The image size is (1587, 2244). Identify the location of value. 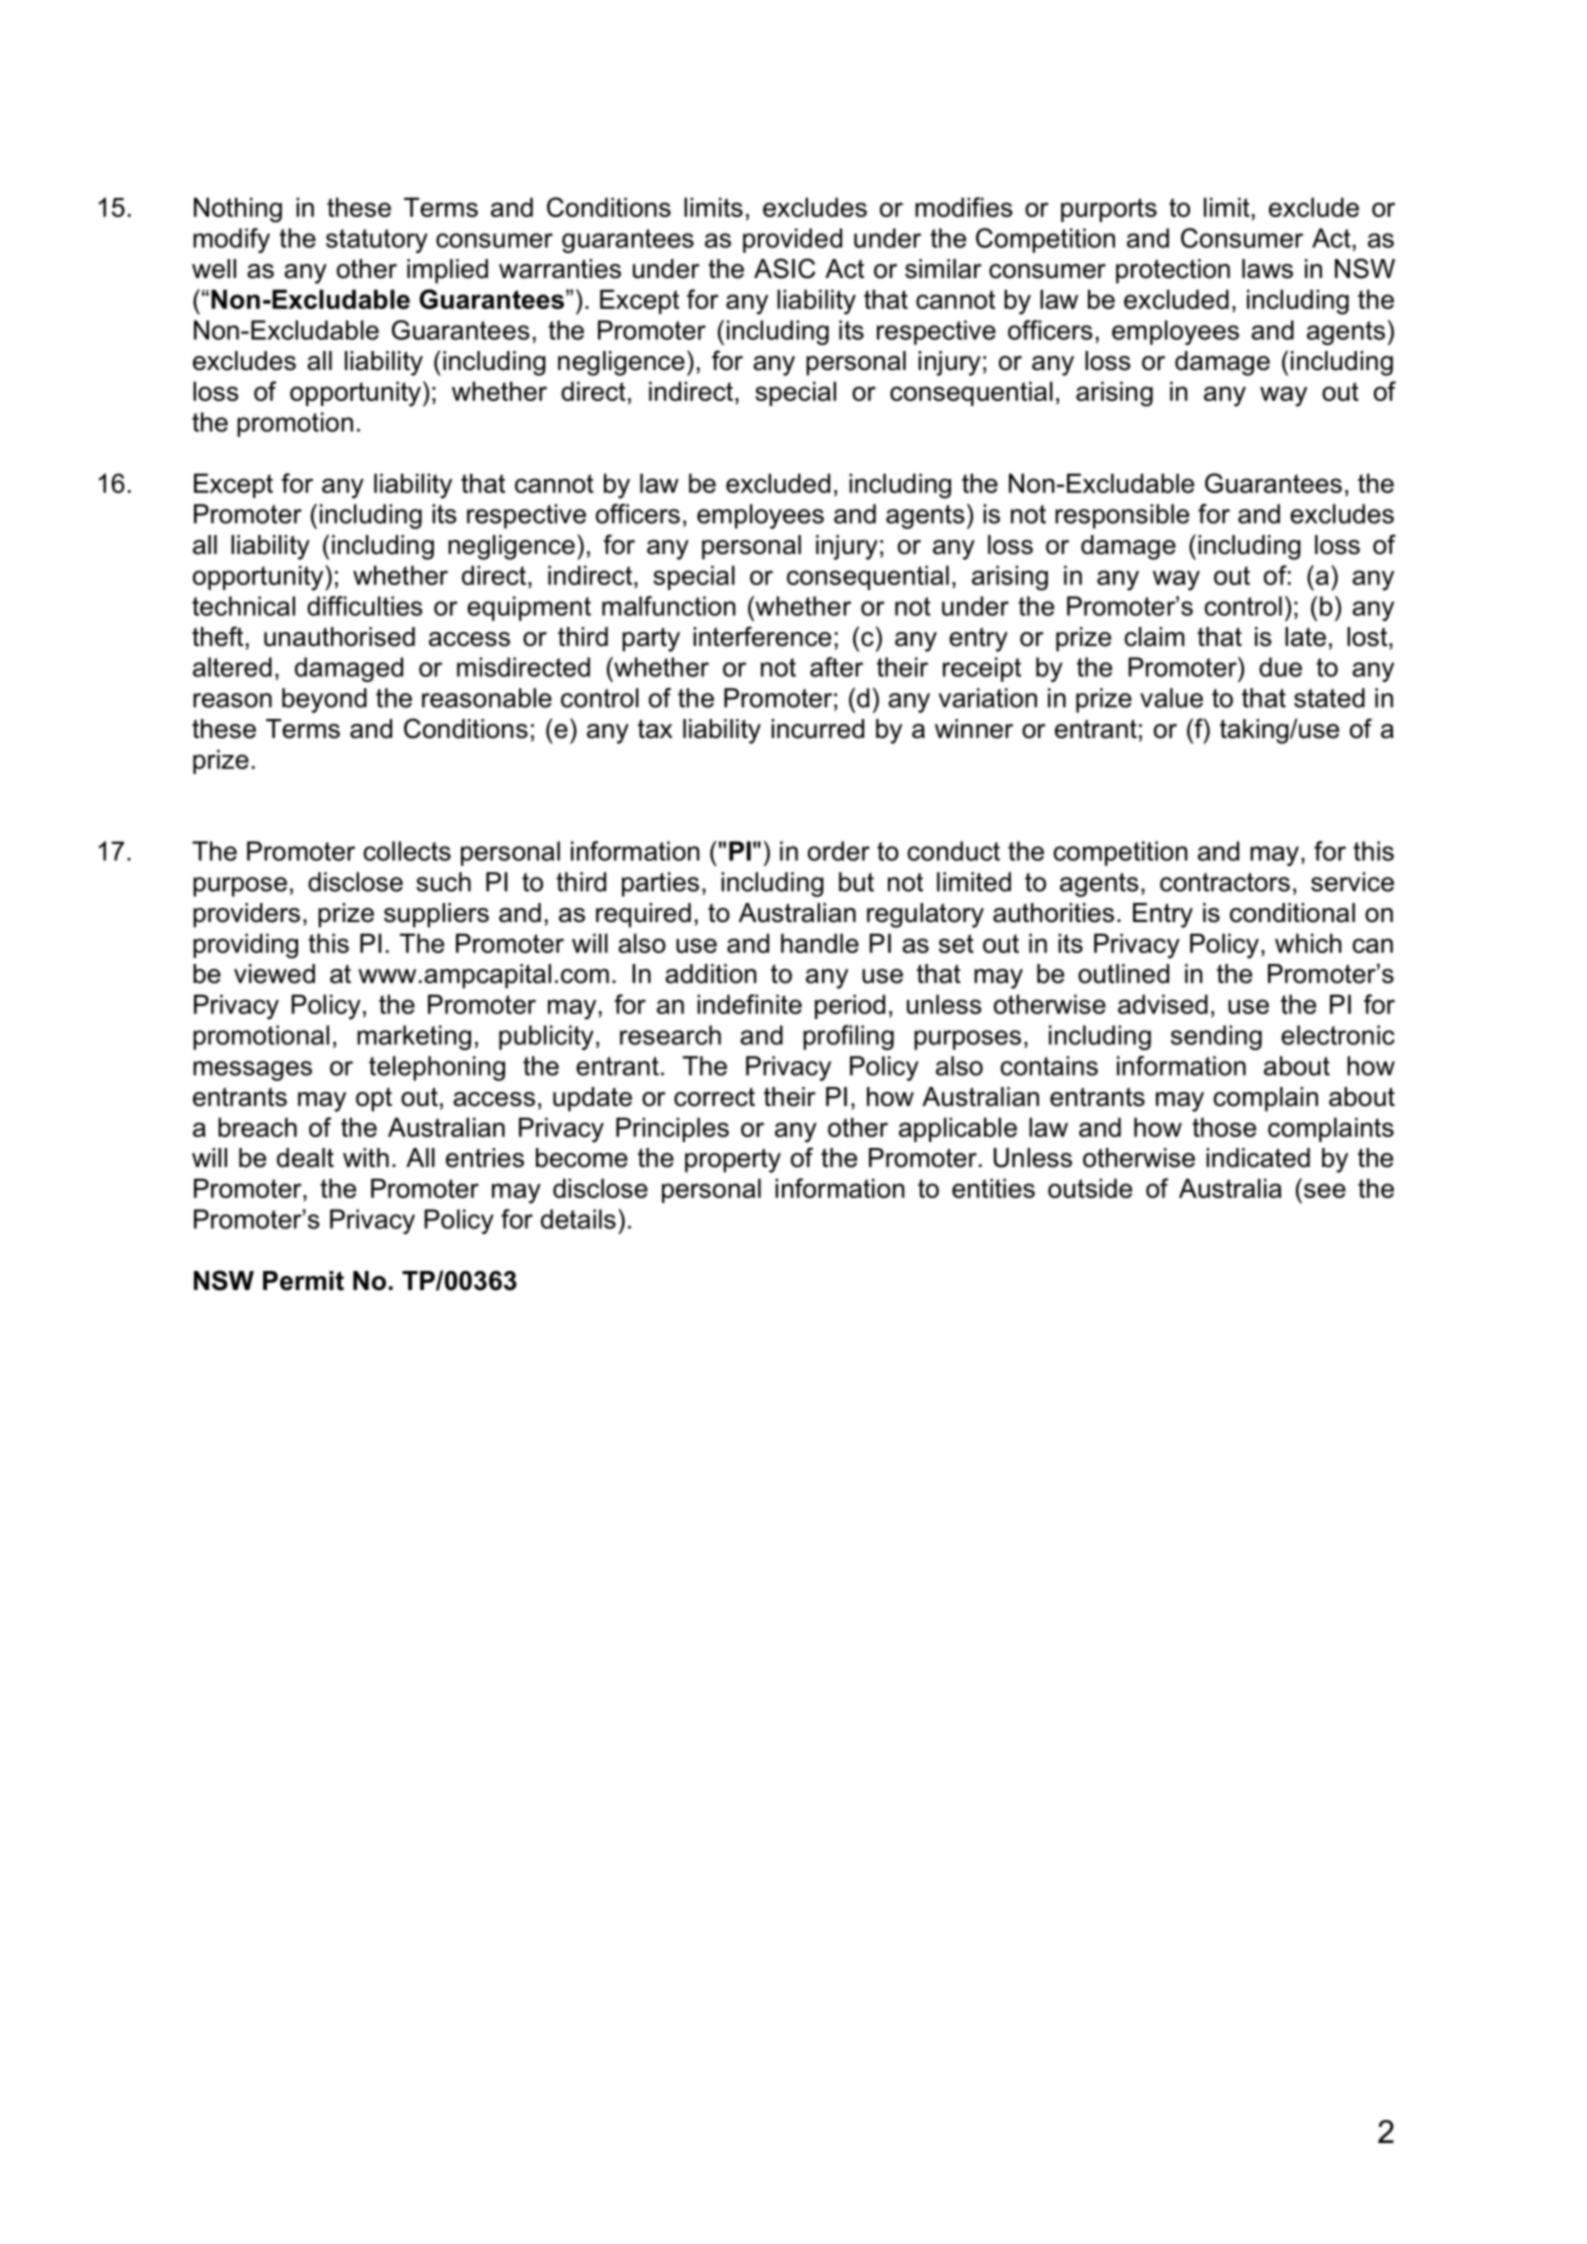
(1171, 698).
